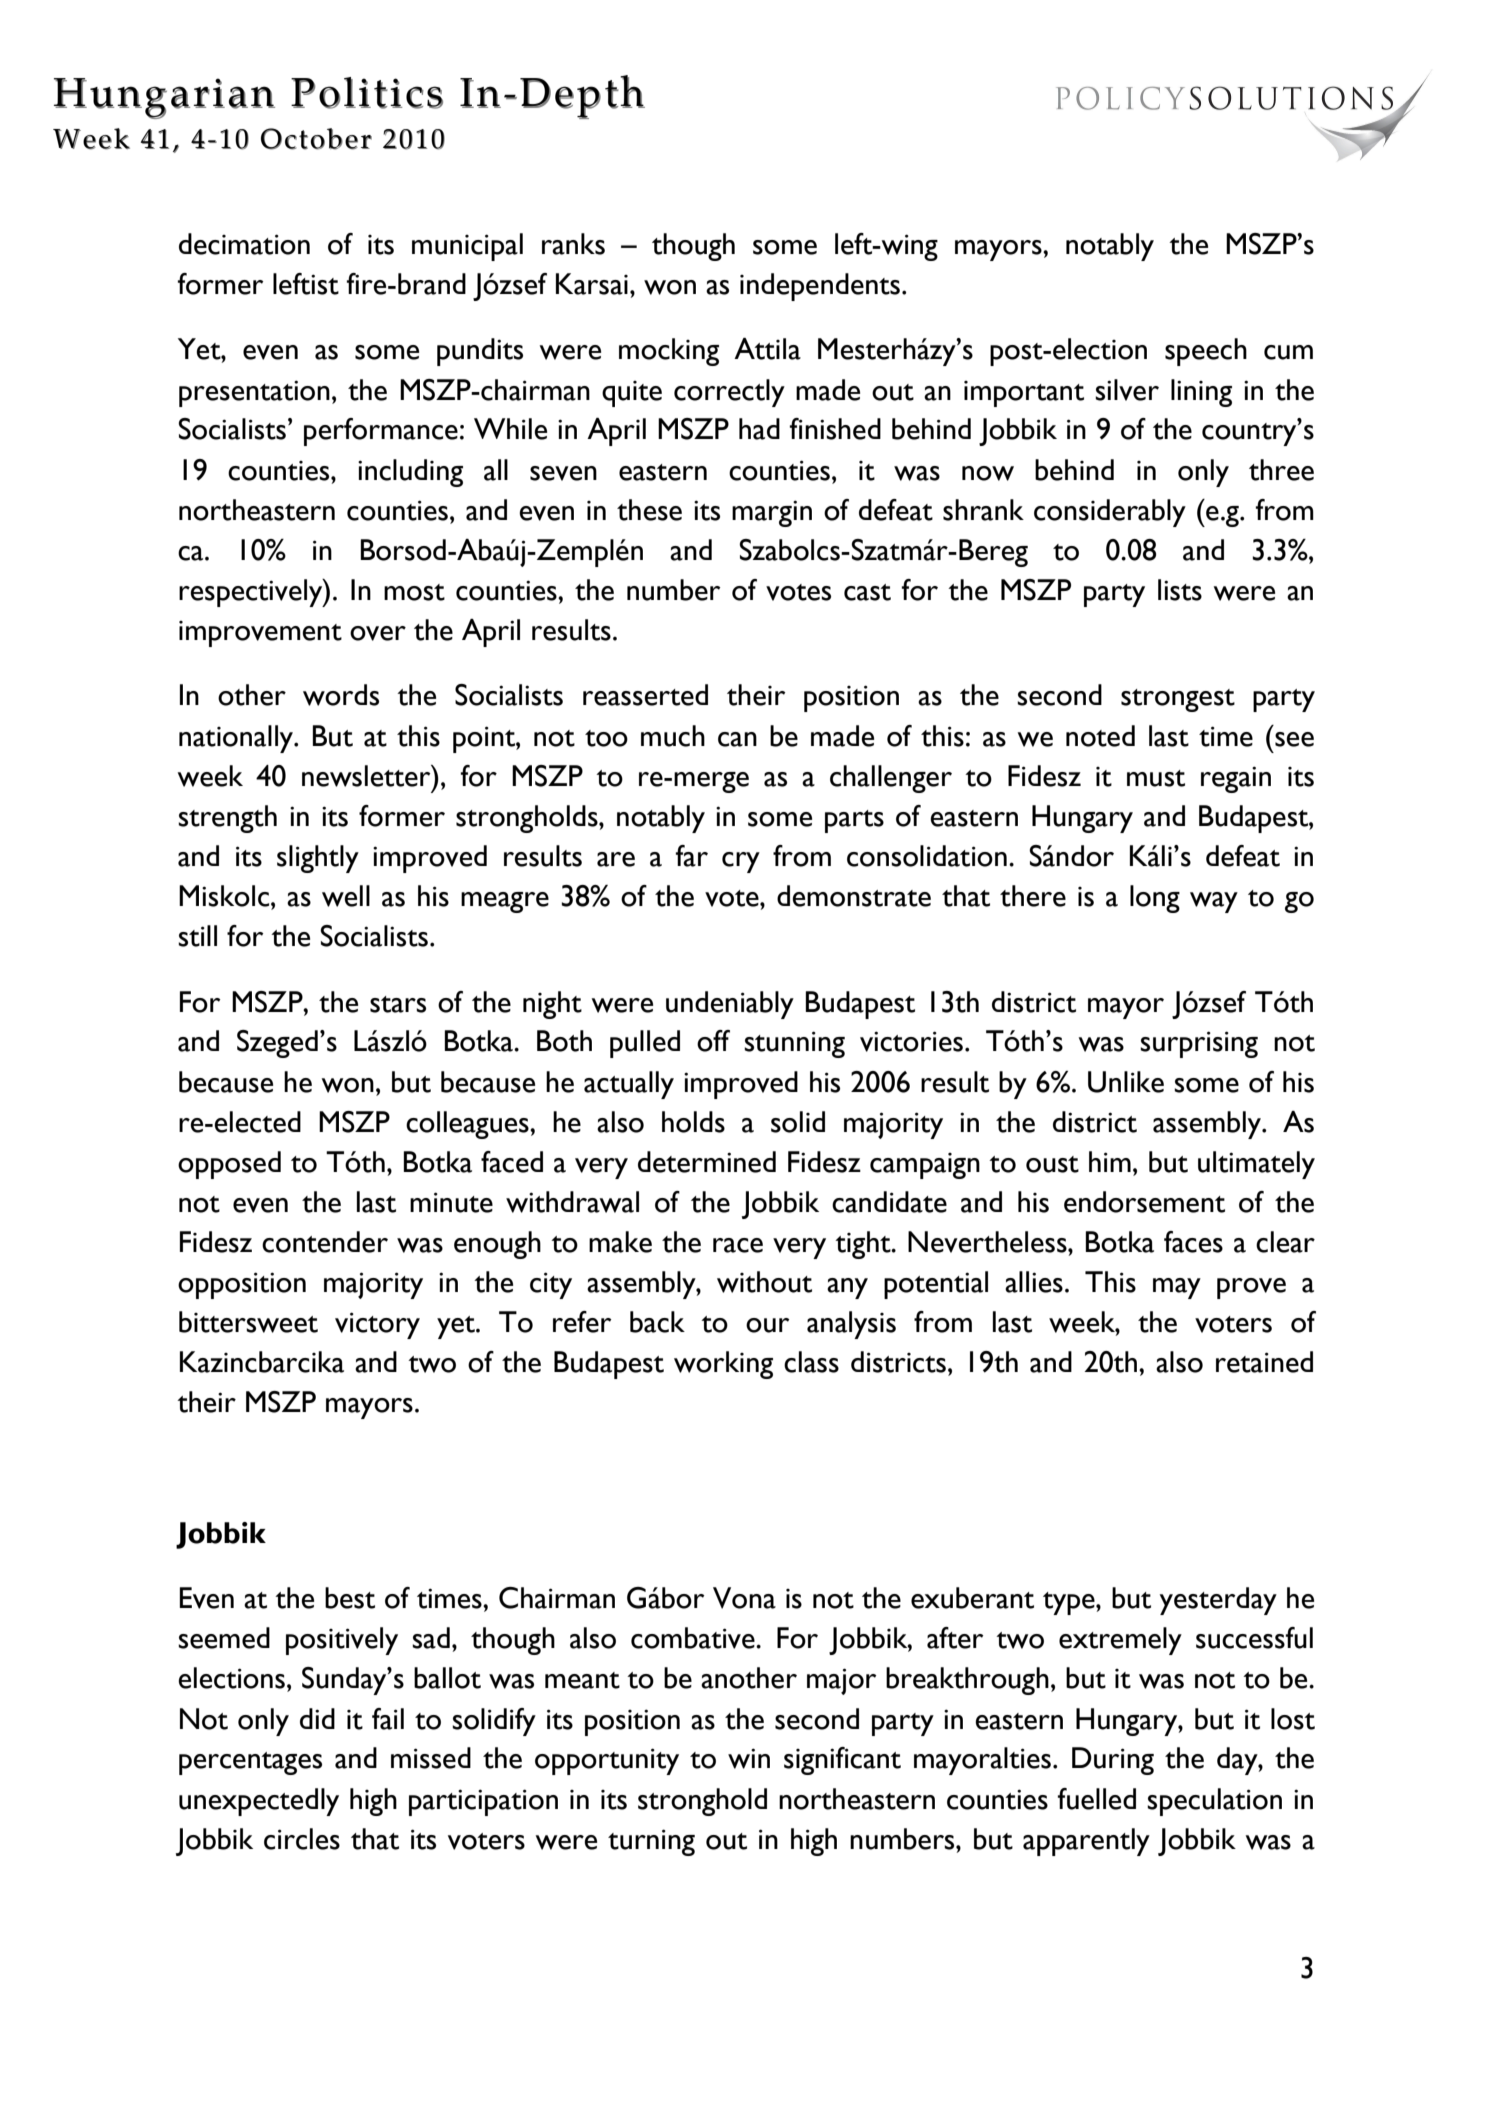 This document has height=2110, width=1492. I want to click on retained, so click(1264, 1362).
